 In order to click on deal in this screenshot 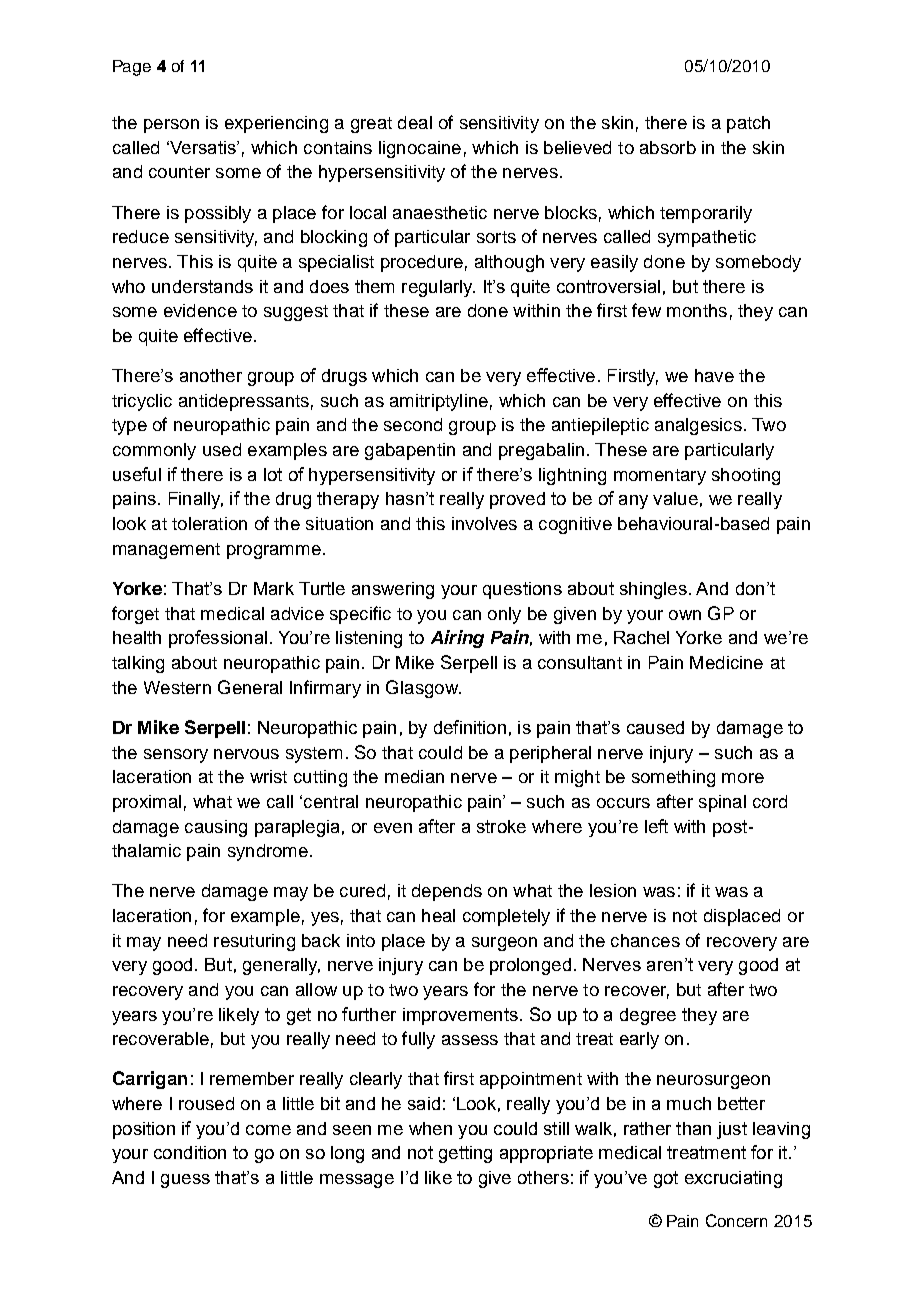, I will do `click(415, 122)`.
